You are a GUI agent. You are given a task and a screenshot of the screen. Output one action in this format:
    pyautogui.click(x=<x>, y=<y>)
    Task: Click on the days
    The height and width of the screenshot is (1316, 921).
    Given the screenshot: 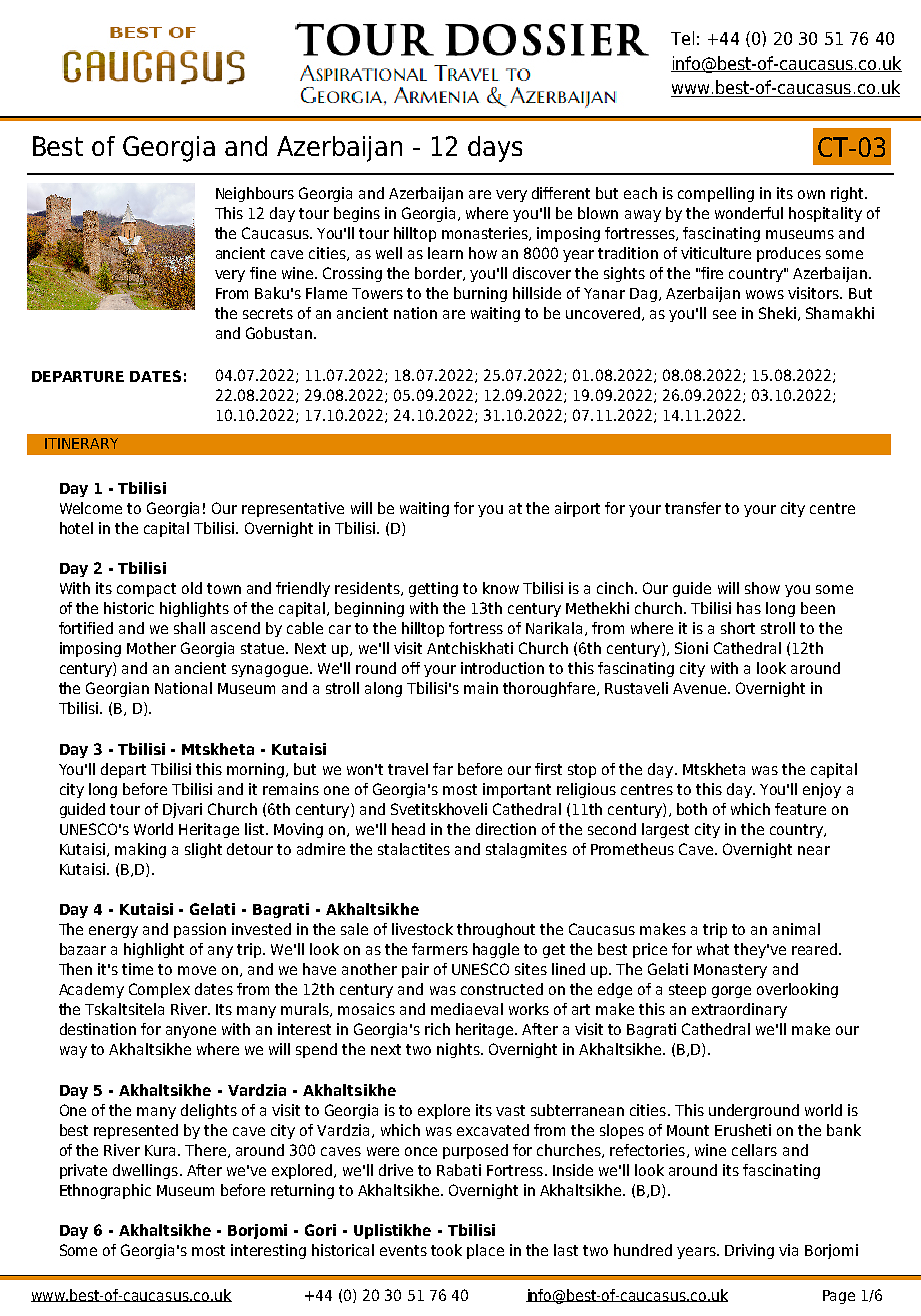 What is the action you would take?
    pyautogui.click(x=495, y=149)
